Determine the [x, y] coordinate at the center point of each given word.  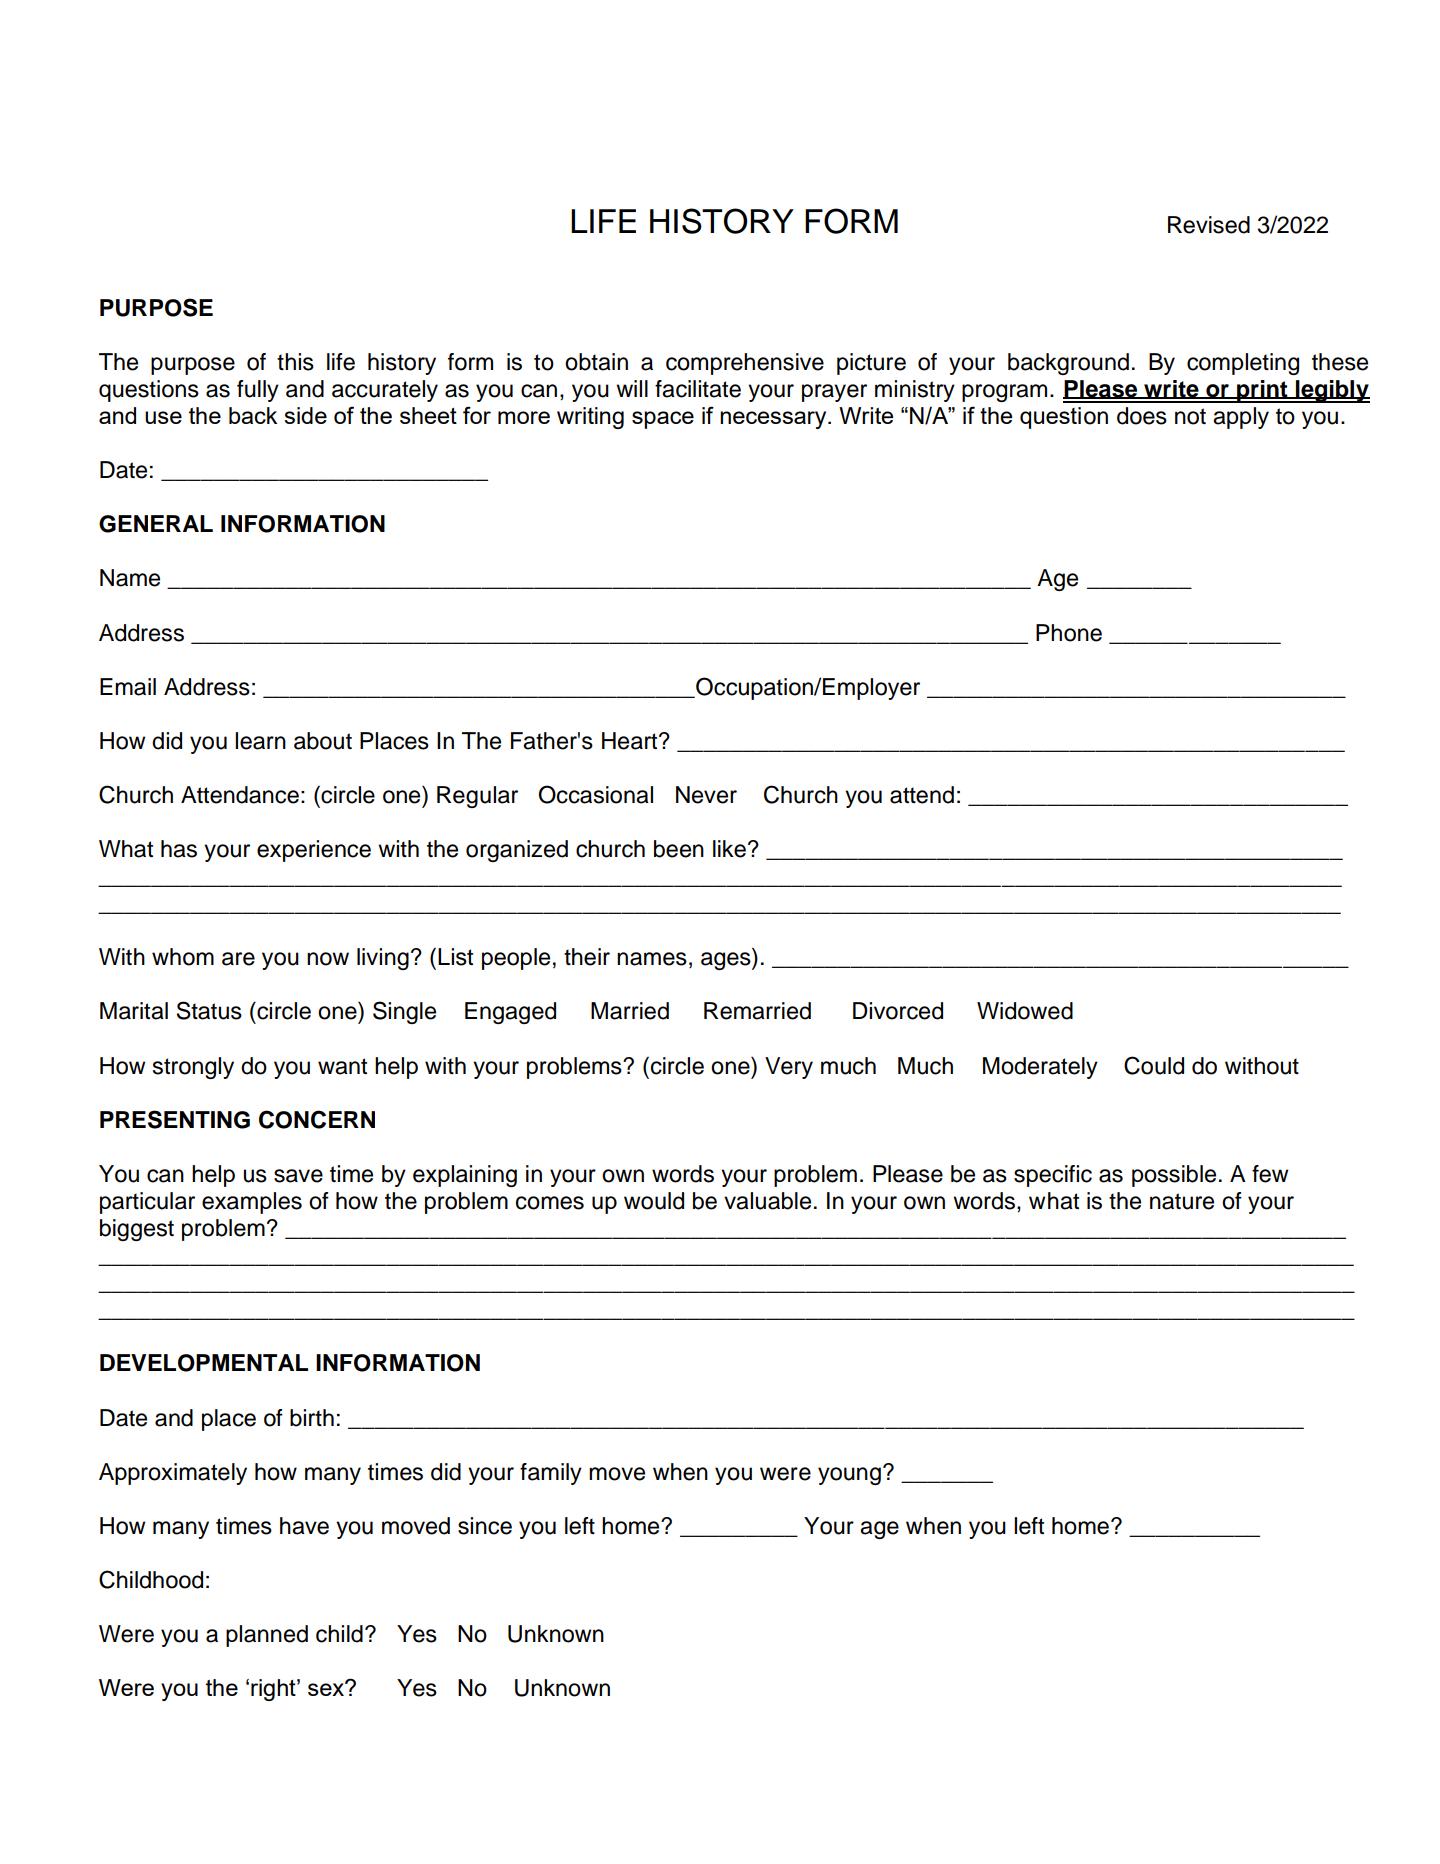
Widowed [1025, 1011]
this [295, 362]
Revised [1209, 225]
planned [267, 1636]
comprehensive [745, 364]
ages [727, 961]
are [238, 959]
